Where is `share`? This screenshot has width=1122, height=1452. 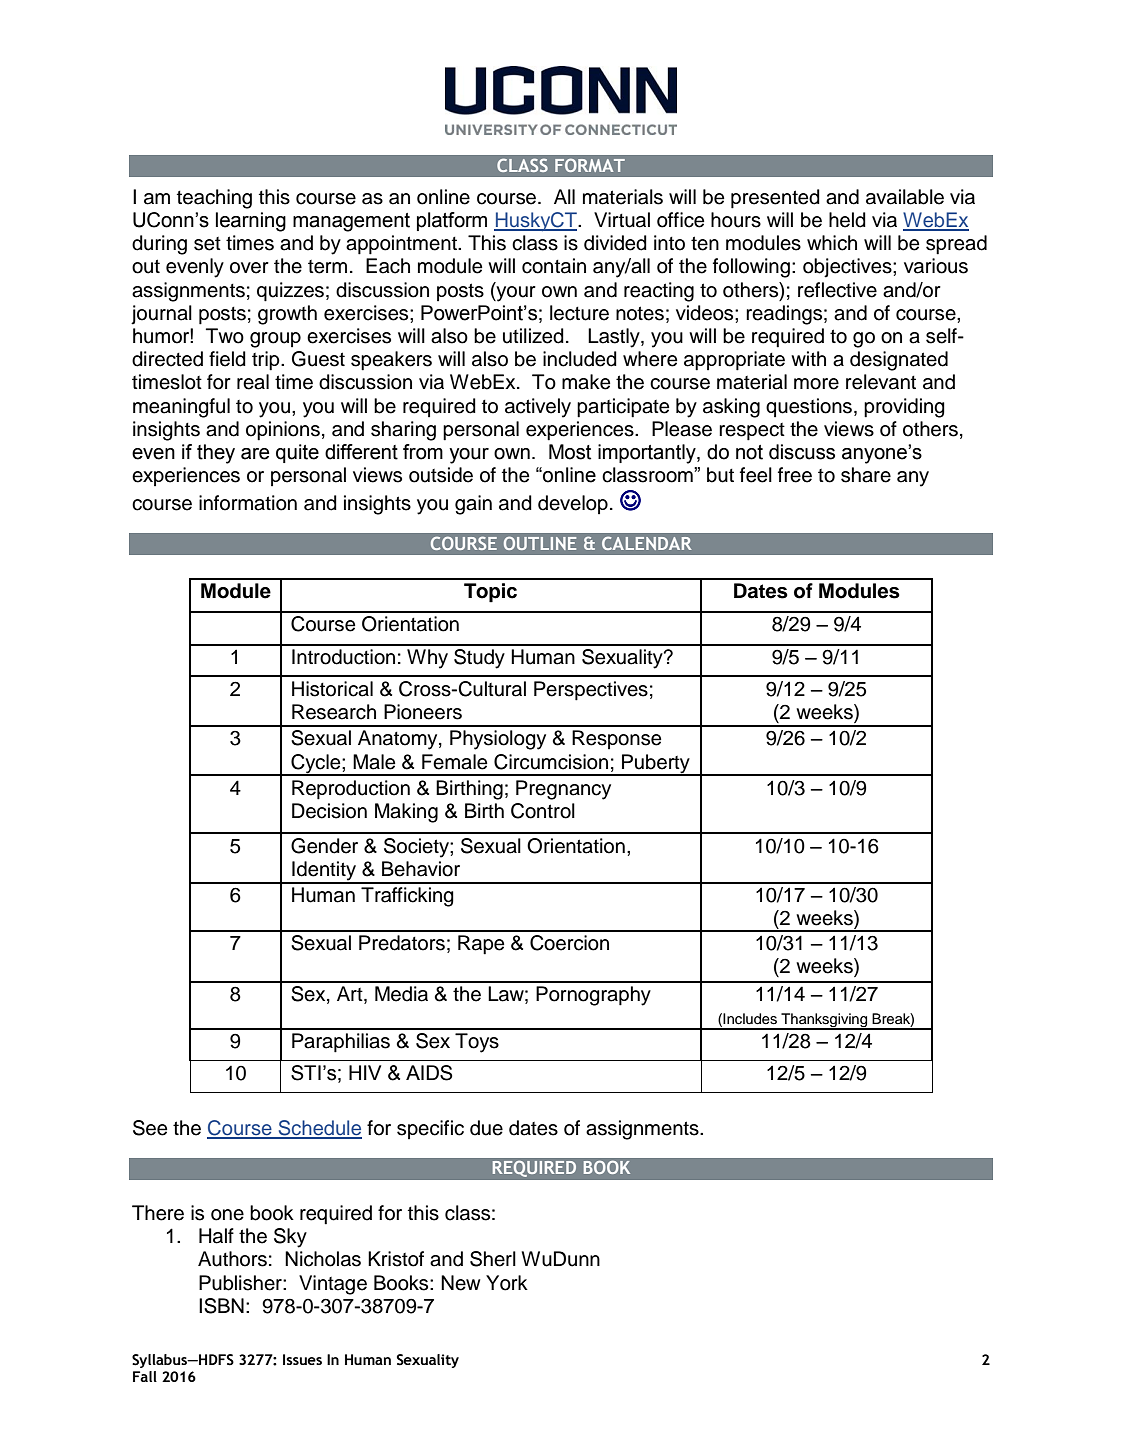
share is located at coordinates (866, 475).
